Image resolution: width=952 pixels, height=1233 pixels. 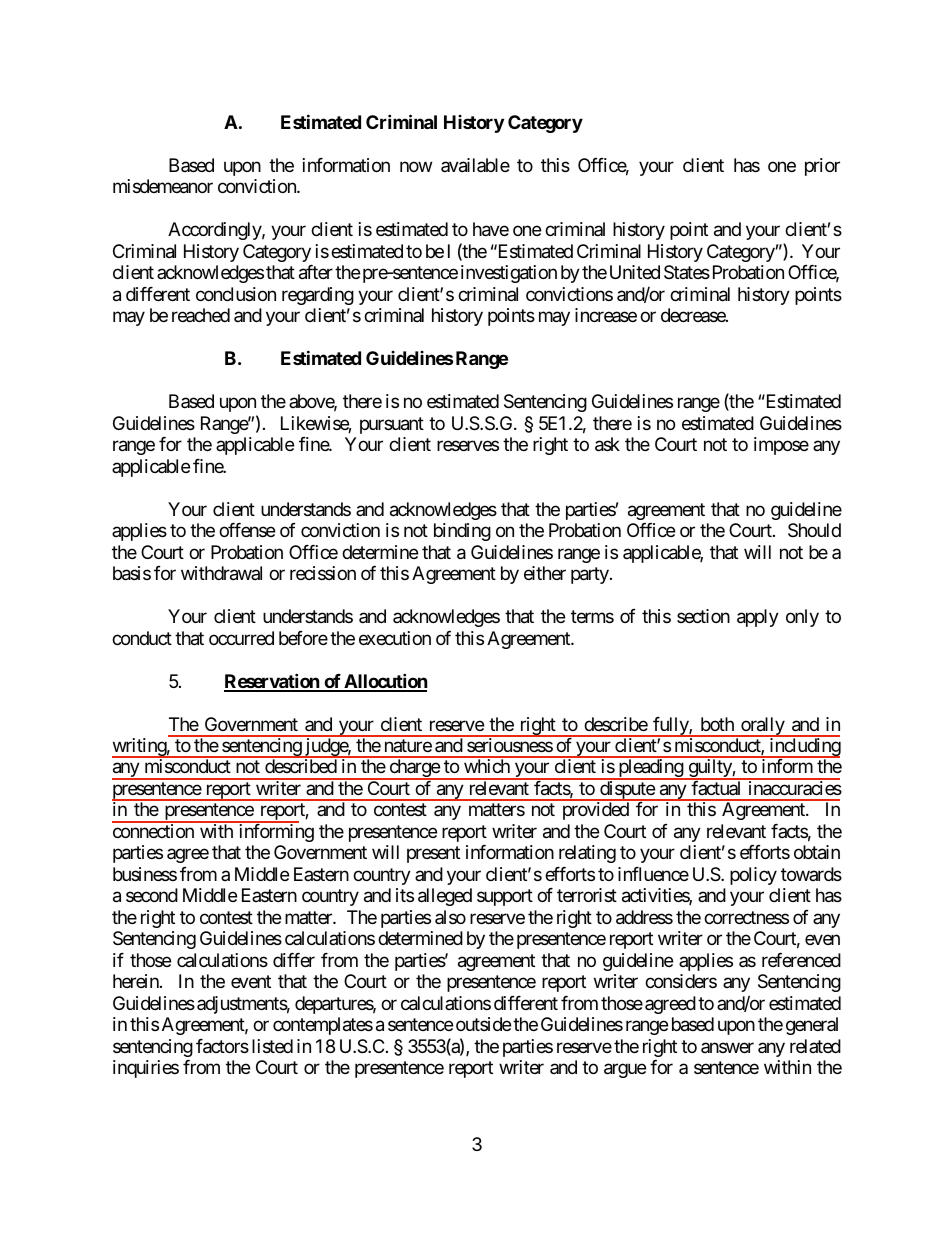 I want to click on Reservation, so click(x=272, y=682).
